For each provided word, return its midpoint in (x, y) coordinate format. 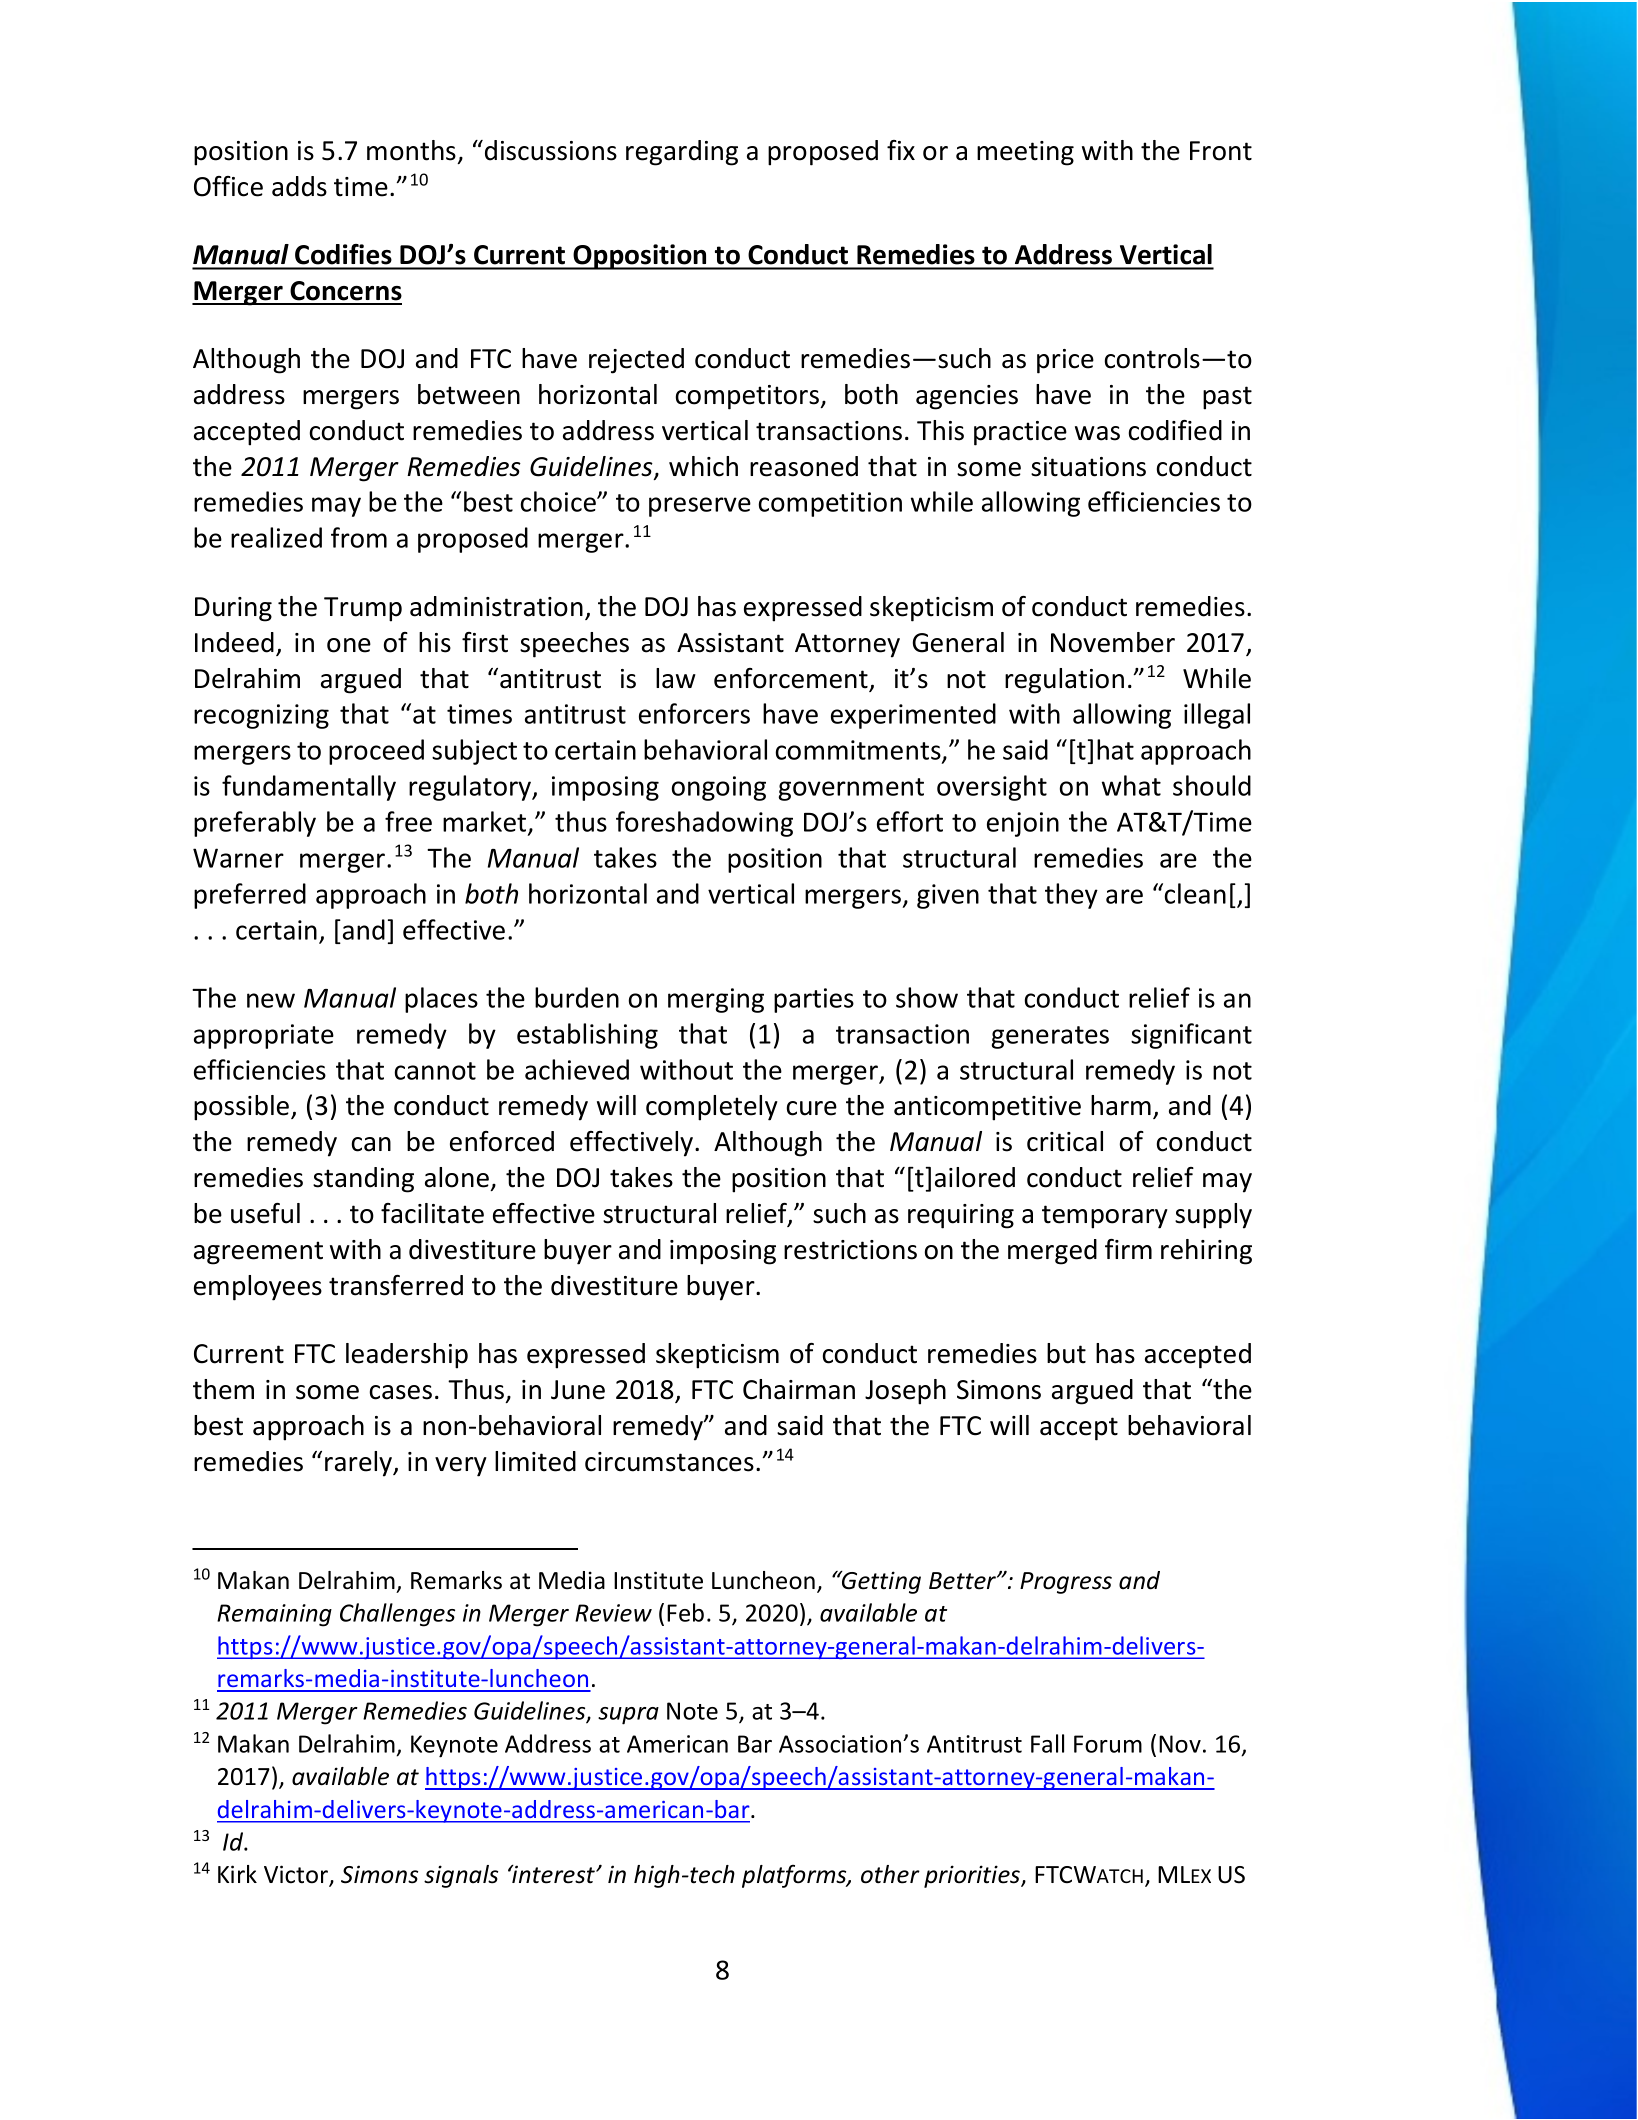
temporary (1105, 1217)
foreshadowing (704, 824)
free (408, 821)
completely (712, 1108)
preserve (700, 507)
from (359, 537)
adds (299, 186)
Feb (685, 1612)
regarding (682, 153)
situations (1088, 467)
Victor (297, 1875)
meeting (1025, 153)
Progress (1066, 1583)
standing (363, 1180)
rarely (360, 1464)
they (1071, 896)
